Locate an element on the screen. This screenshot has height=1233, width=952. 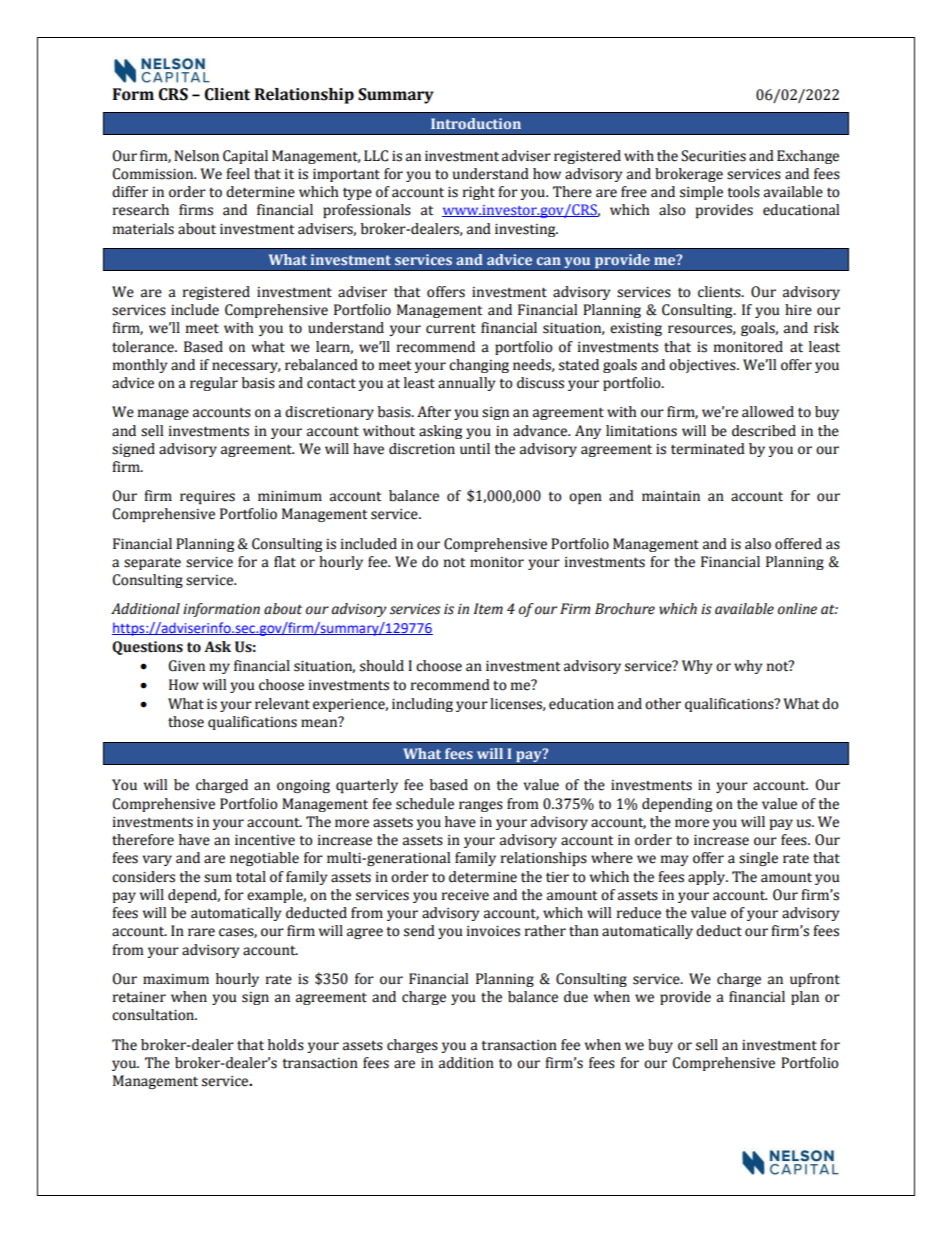
other is located at coordinates (663, 704).
